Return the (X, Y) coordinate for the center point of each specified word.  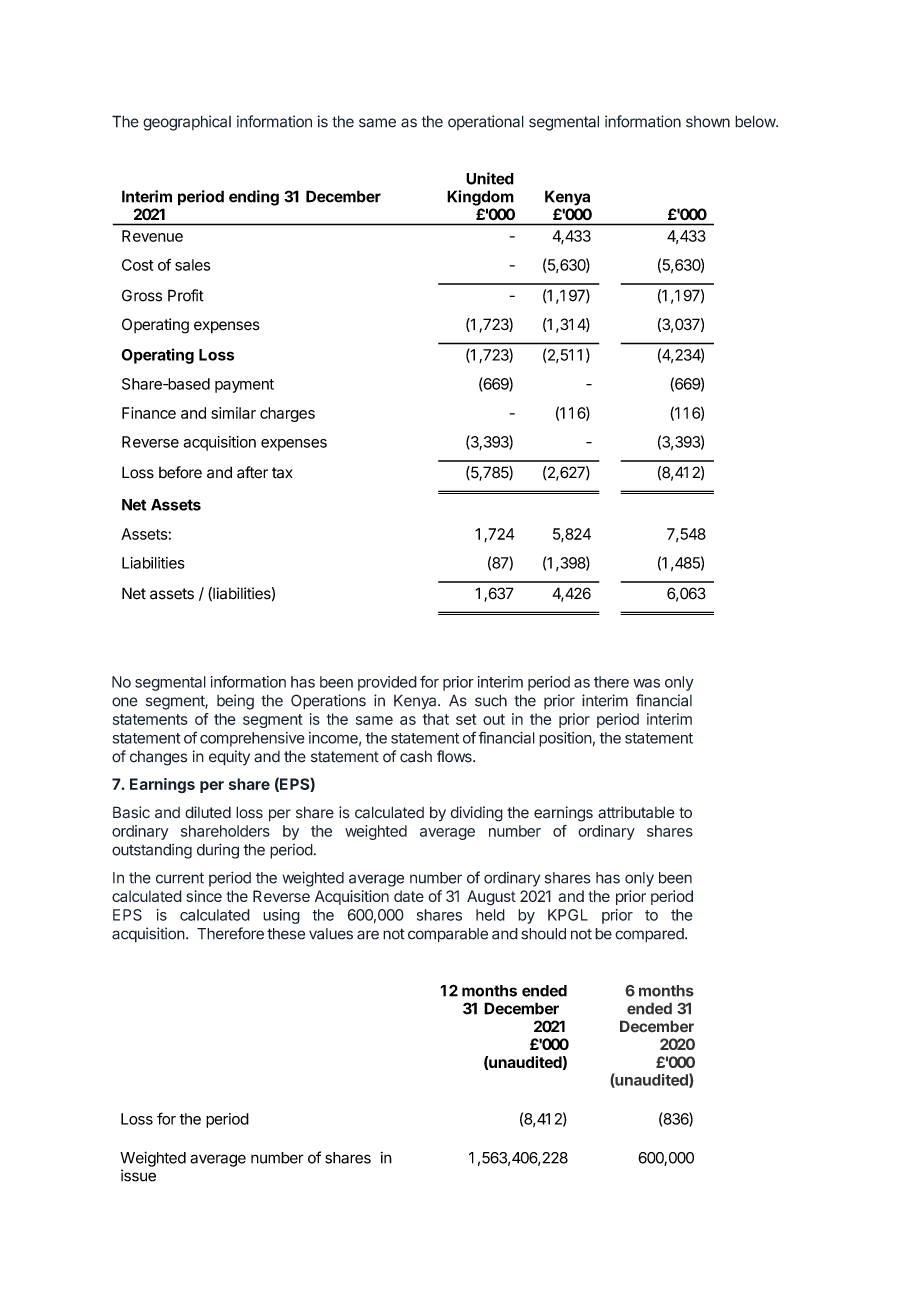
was (646, 683)
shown (708, 122)
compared (650, 935)
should (543, 934)
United (490, 178)
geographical (187, 123)
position (565, 739)
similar (233, 413)
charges (287, 414)
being (235, 702)
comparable (448, 935)
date (409, 896)
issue (138, 1175)
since (204, 896)
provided (387, 683)
